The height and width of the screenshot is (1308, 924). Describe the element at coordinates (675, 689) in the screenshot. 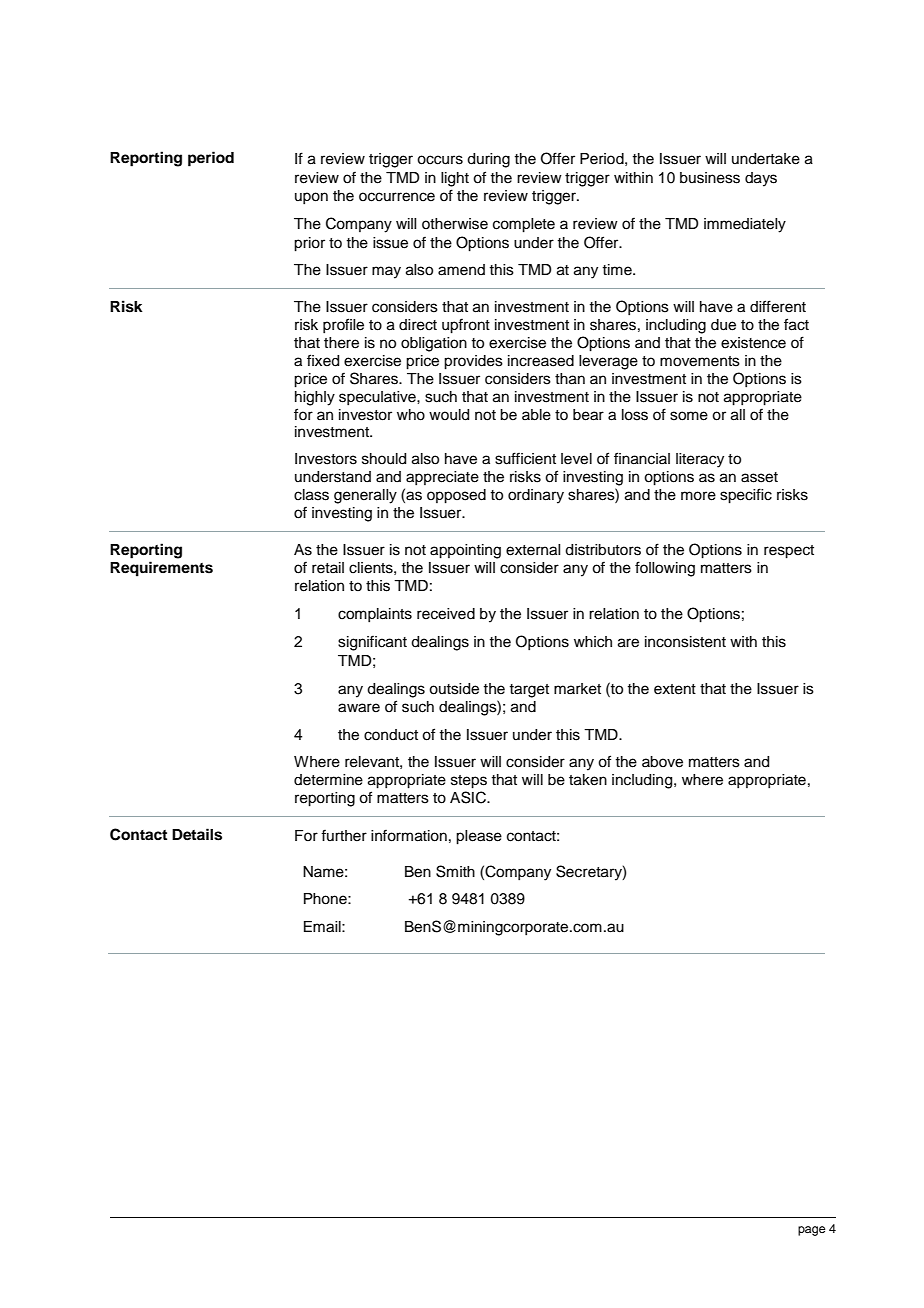

I see `extent` at that location.
